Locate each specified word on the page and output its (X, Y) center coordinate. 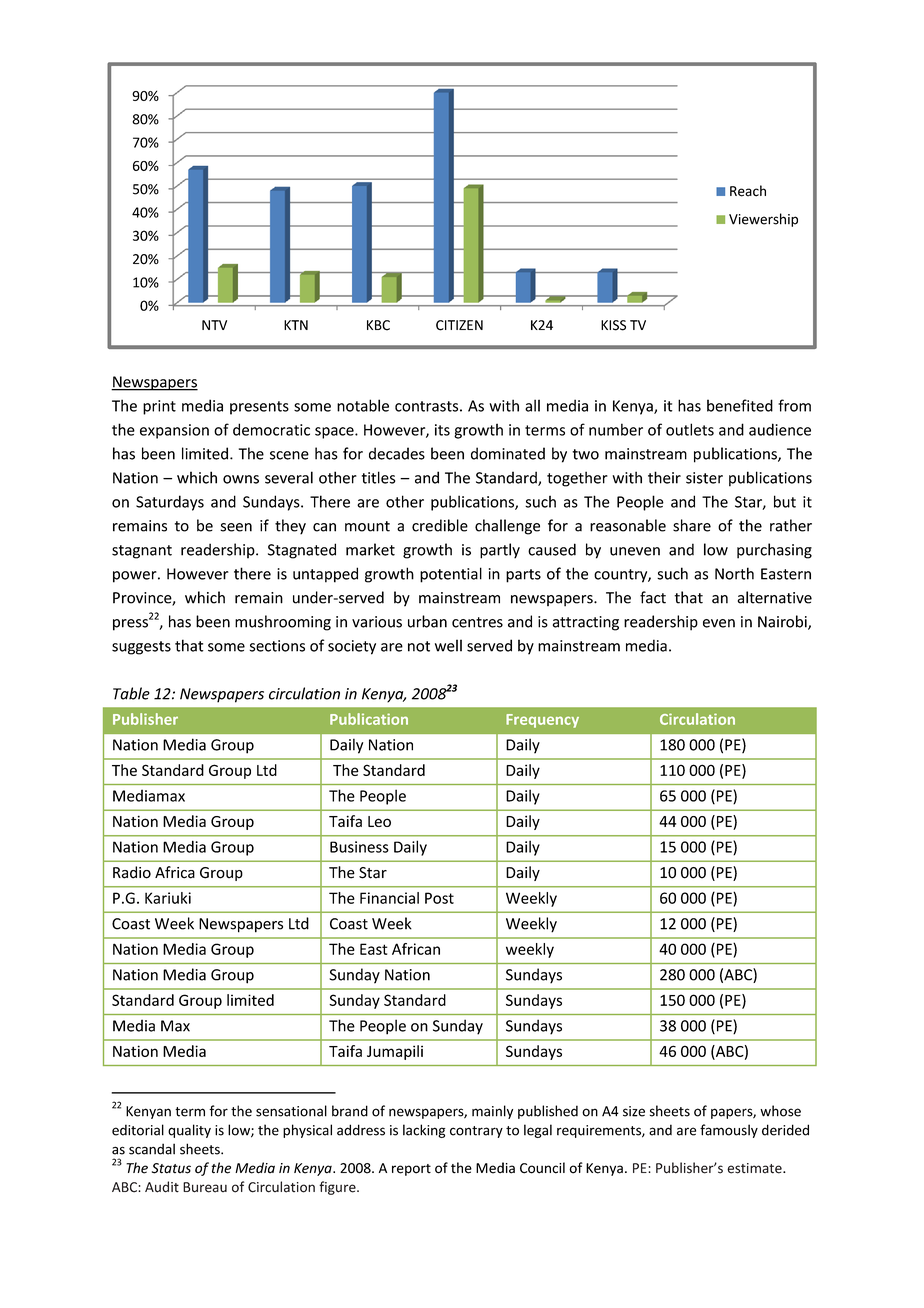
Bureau (205, 1187)
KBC (378, 325)
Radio (132, 872)
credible (440, 525)
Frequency (542, 721)
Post (439, 898)
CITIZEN (459, 325)
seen (236, 527)
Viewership (763, 220)
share (692, 525)
